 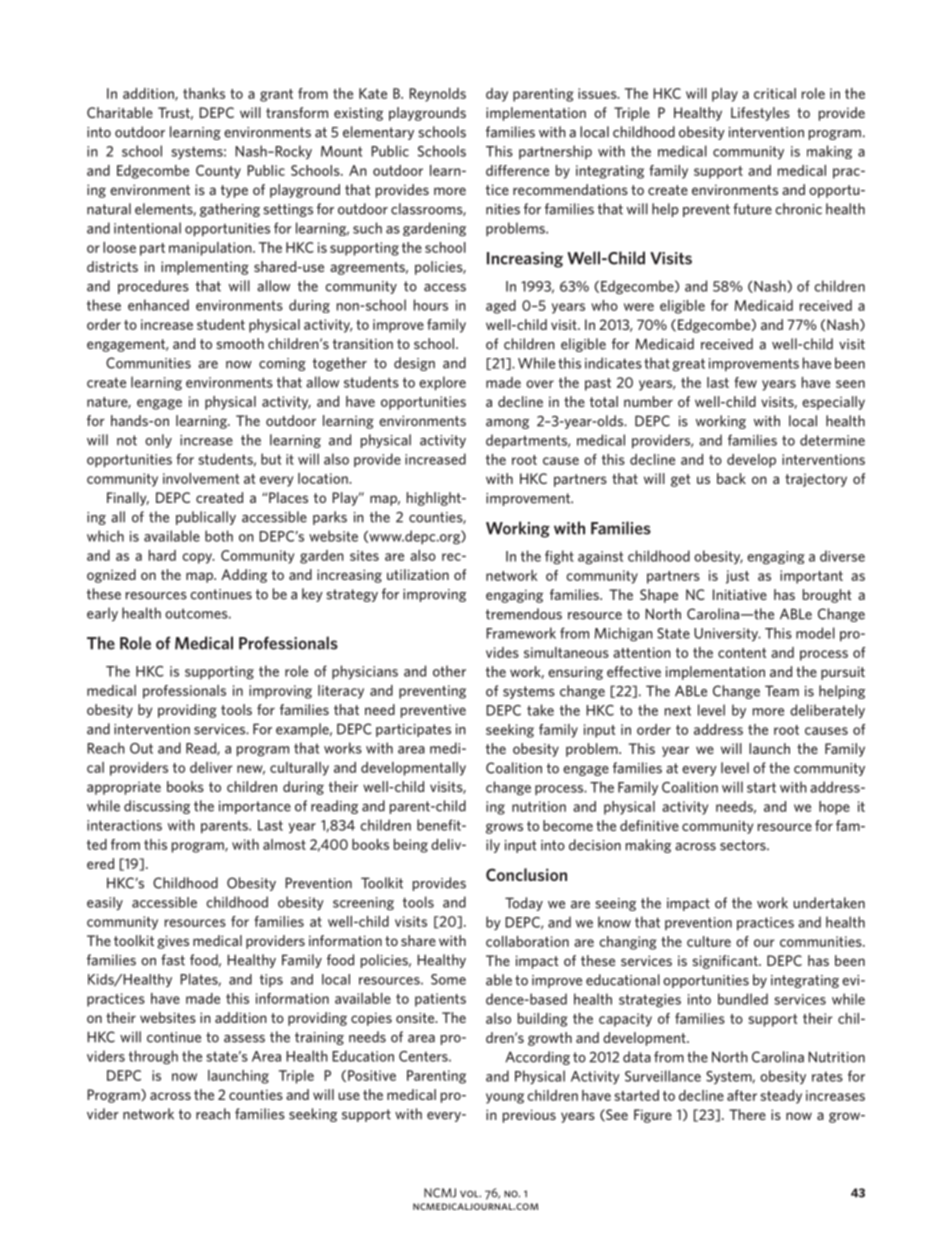 I want to click on Adding, so click(x=244, y=576).
